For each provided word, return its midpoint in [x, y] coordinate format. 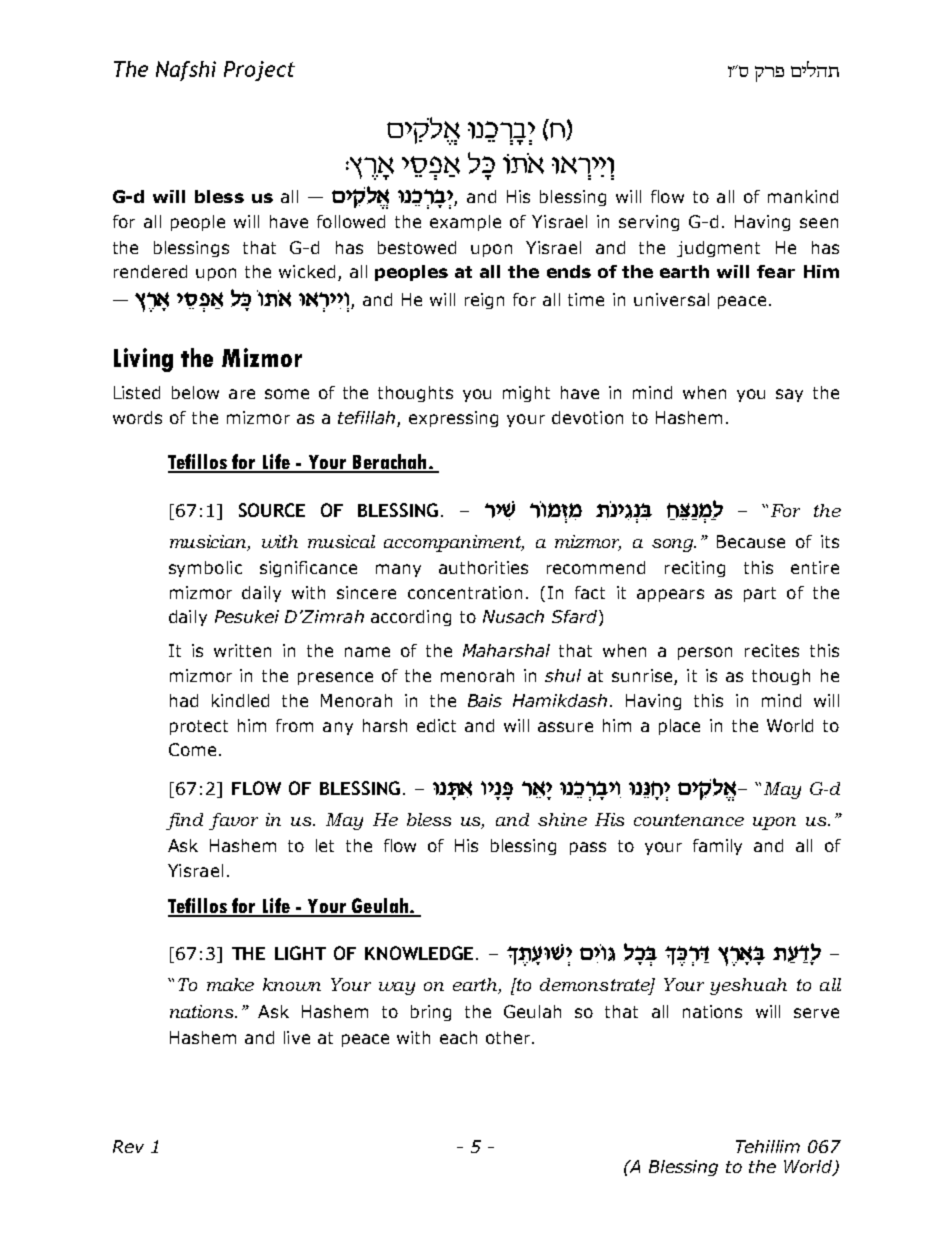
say [789, 395]
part [760, 594]
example [465, 223]
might [526, 394]
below [195, 392]
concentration [465, 592]
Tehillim [768, 1146]
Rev [128, 1146]
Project [259, 71]
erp [769, 74]
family [717, 847]
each [458, 1037]
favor [233, 821]
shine [562, 819]
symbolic [205, 569]
